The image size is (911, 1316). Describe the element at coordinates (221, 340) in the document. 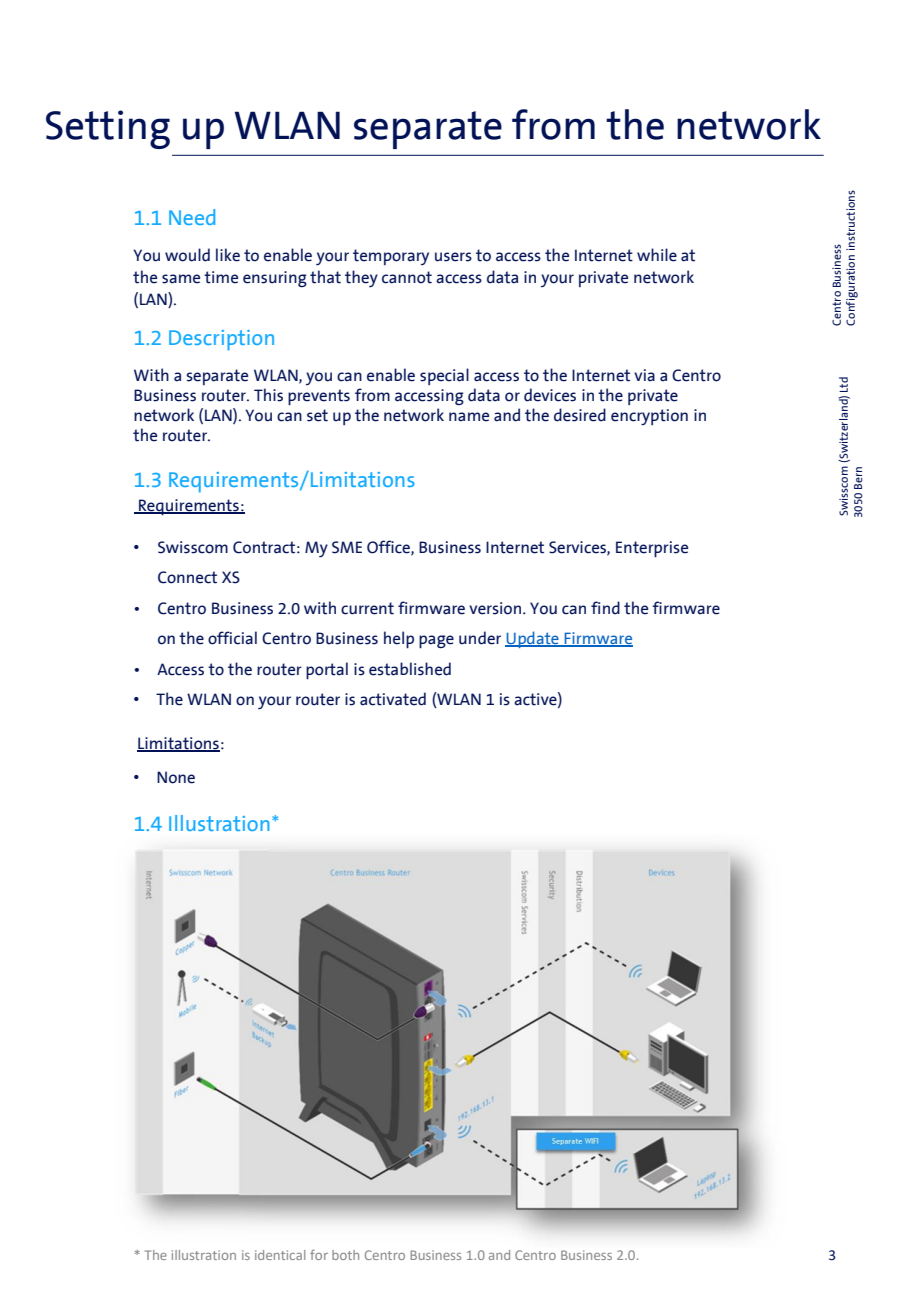

I see `Description` at that location.
